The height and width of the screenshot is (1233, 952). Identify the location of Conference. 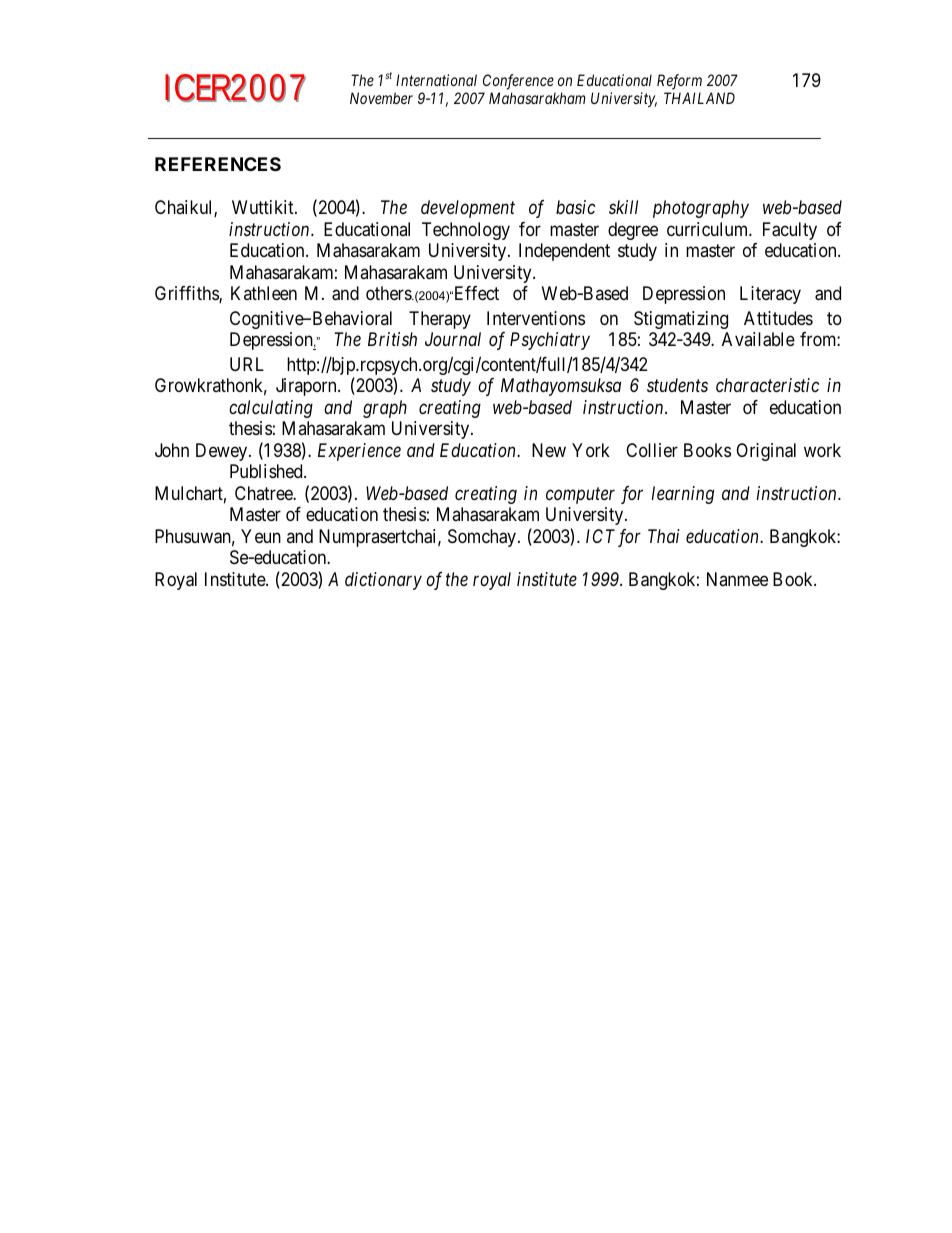
(518, 82).
